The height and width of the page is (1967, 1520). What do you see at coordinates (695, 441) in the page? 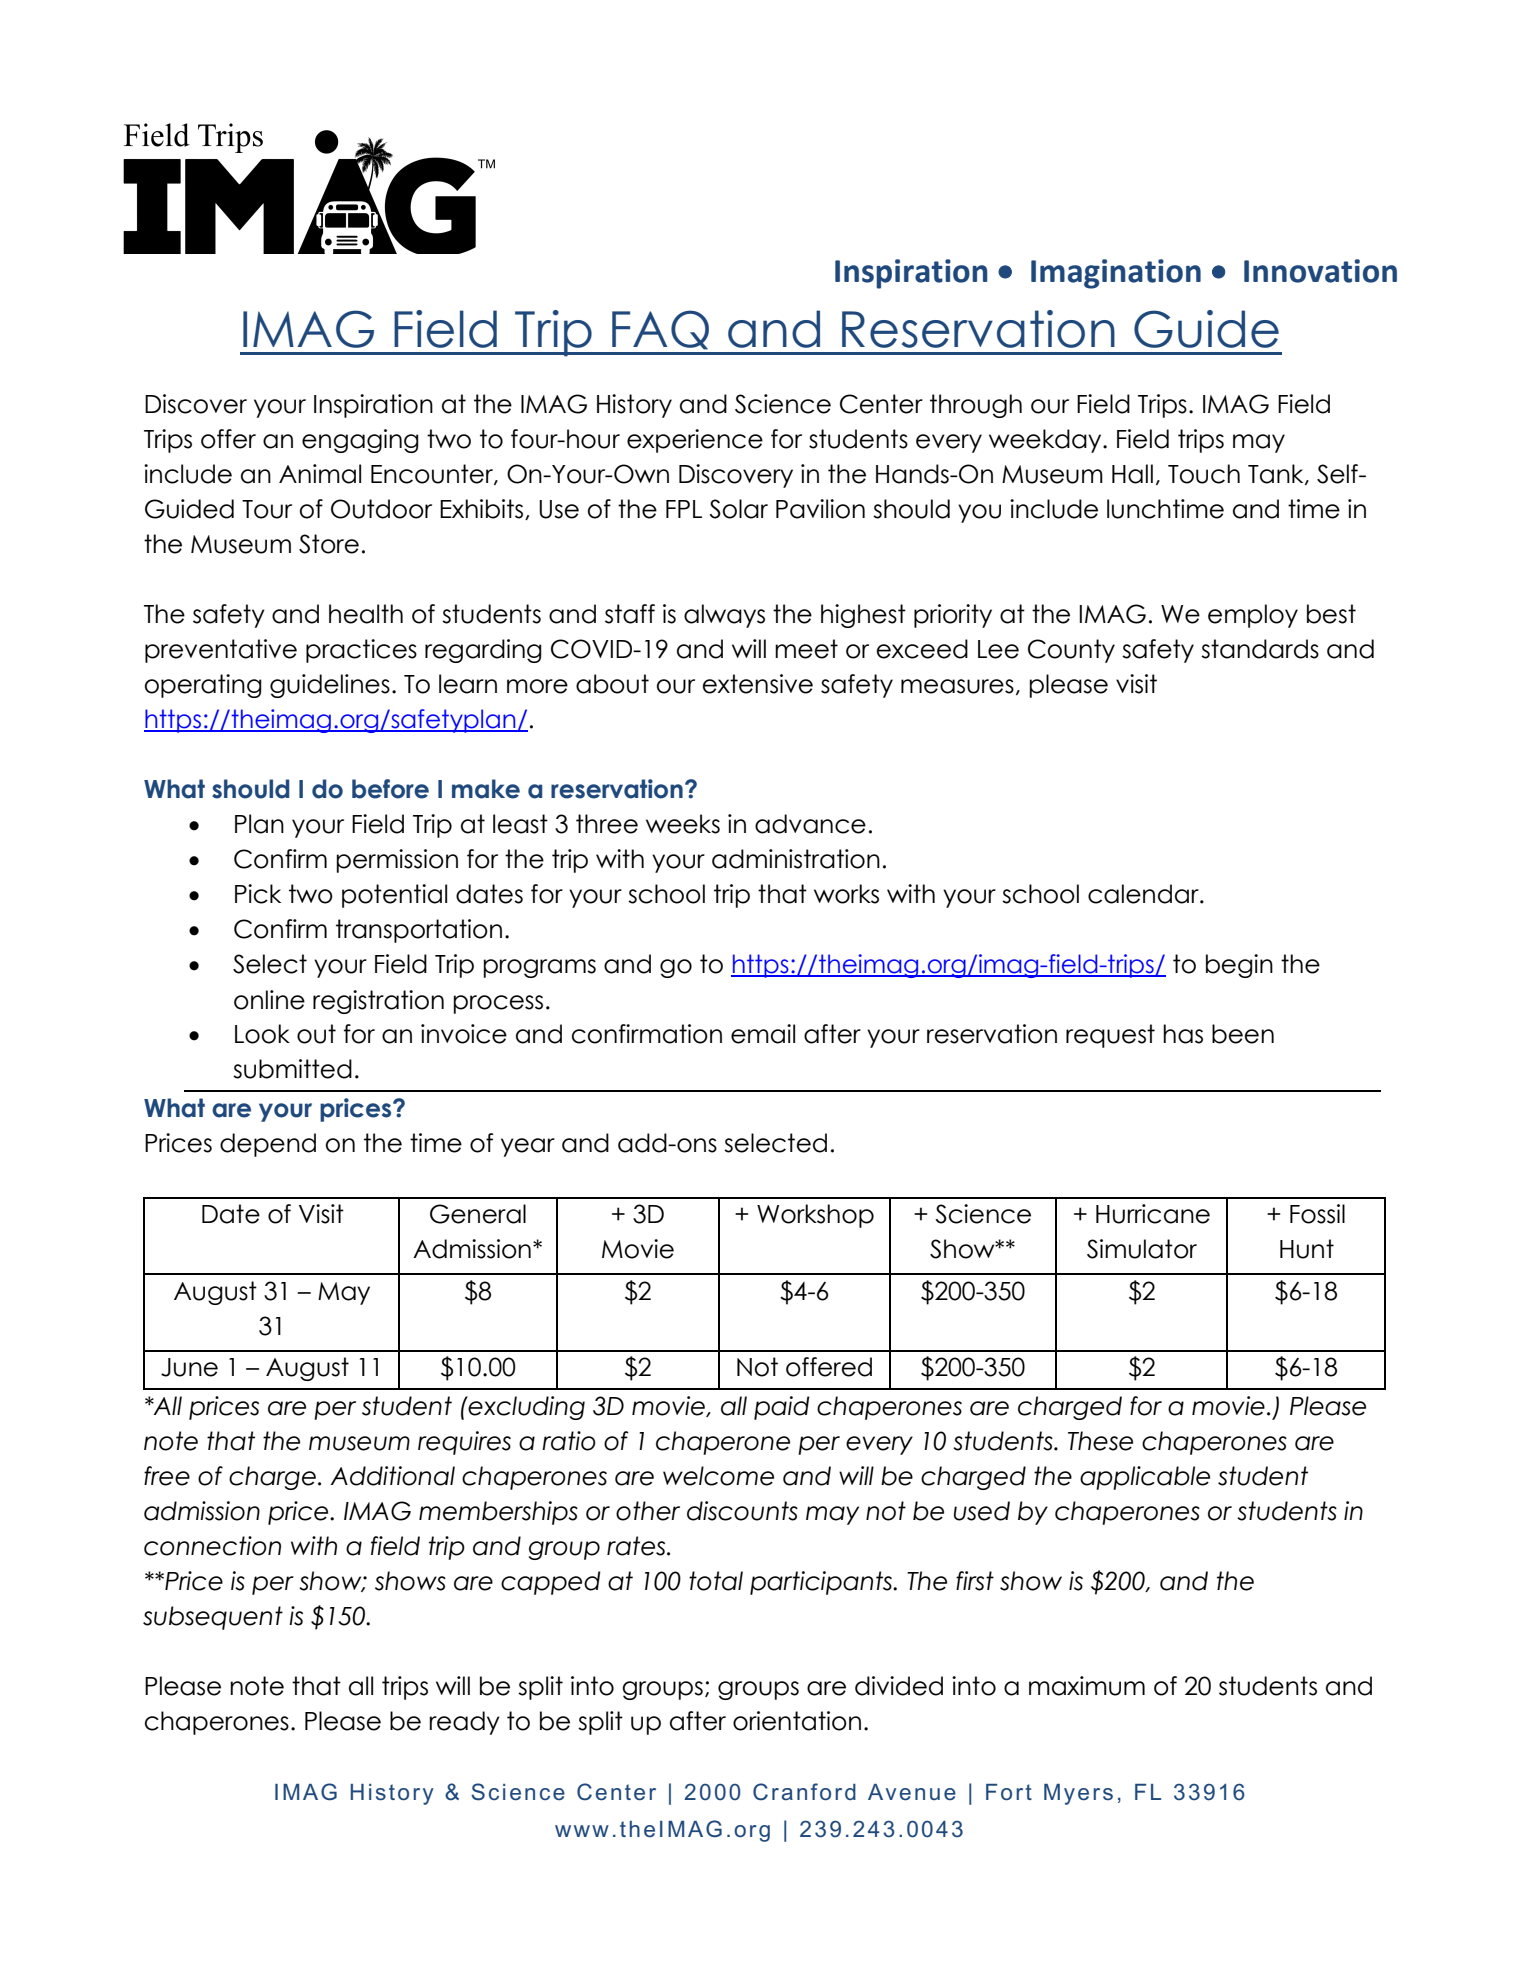
I see `experience` at bounding box center [695, 441].
